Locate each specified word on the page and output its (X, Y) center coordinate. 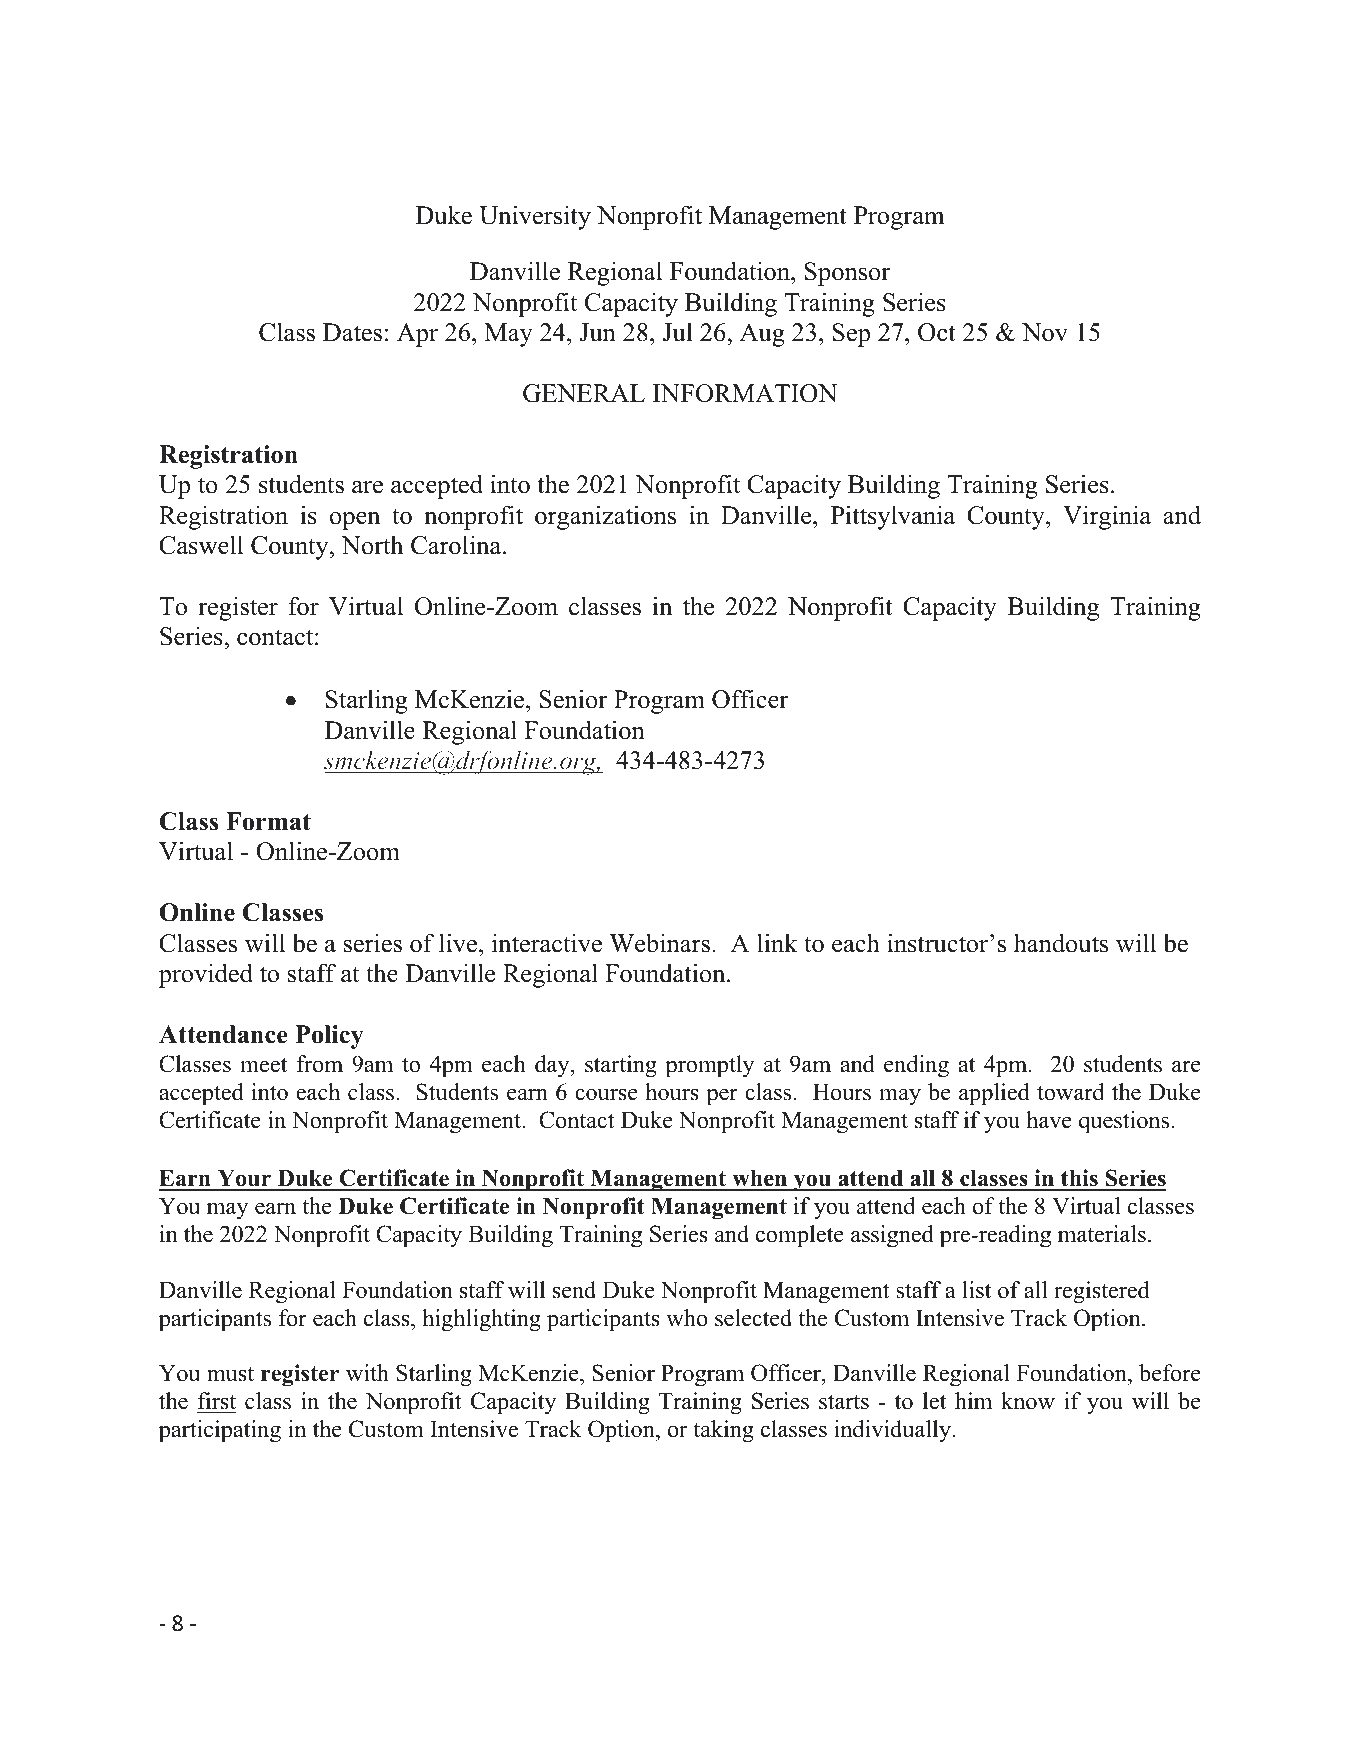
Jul (678, 332)
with (367, 1373)
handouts (1061, 943)
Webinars (659, 943)
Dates (352, 332)
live (459, 943)
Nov (1045, 332)
